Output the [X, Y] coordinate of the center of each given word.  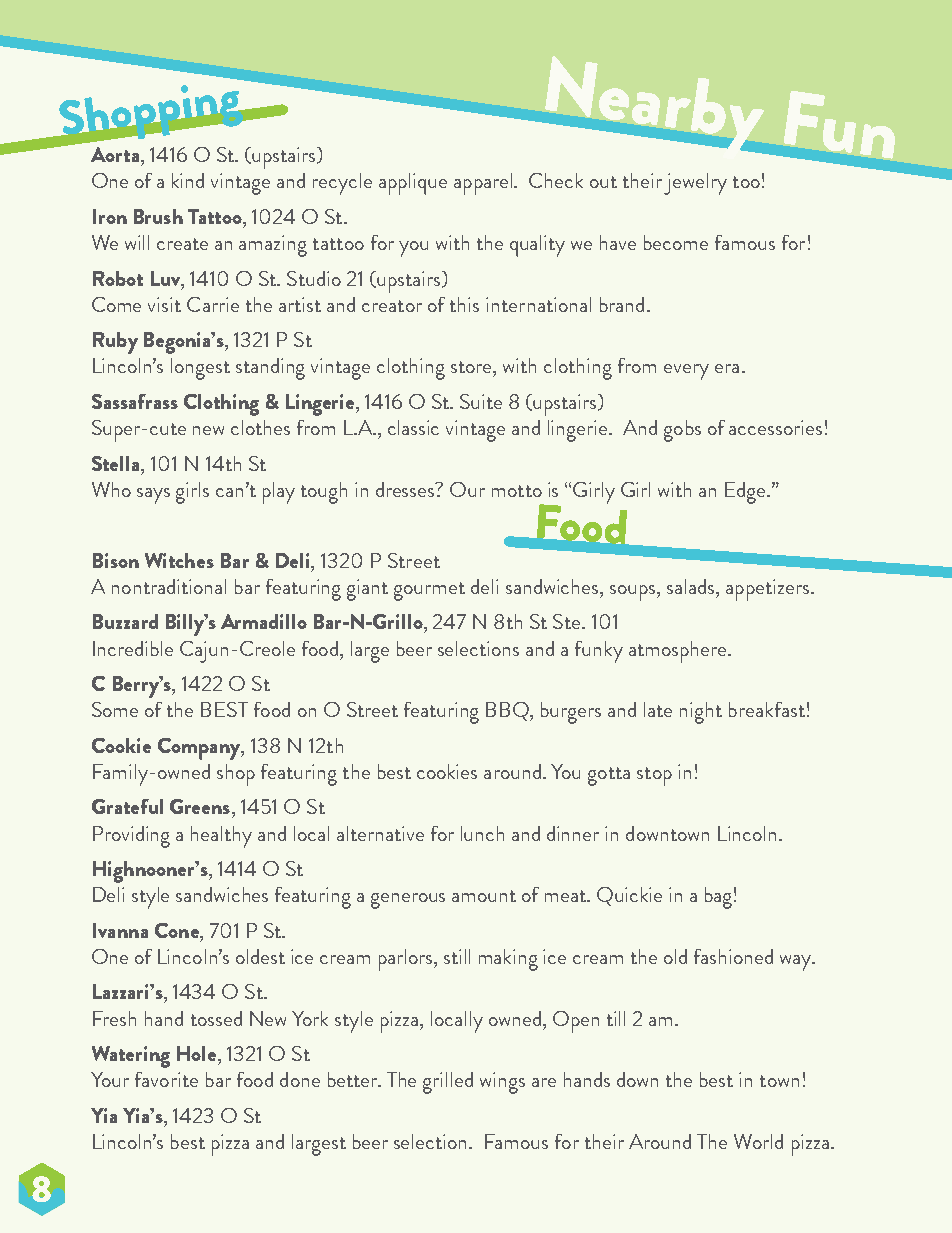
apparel [484, 184]
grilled [448, 1083]
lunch [482, 833]
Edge [746, 493]
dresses [406, 489]
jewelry [695, 184]
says [153, 496]
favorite [166, 1079]
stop [654, 776]
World [758, 1141]
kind [188, 180]
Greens [200, 806]
